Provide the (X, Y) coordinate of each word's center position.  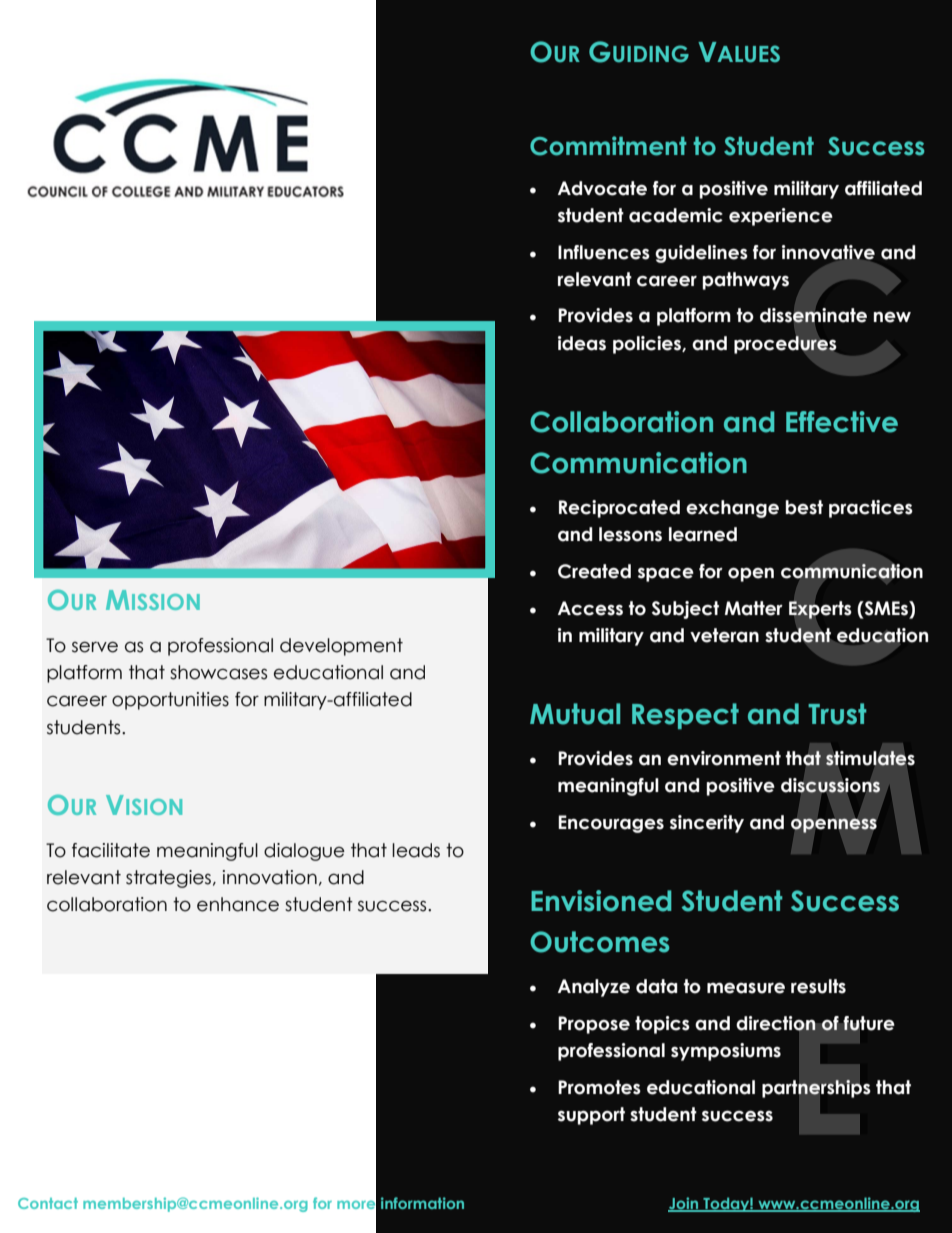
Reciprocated (619, 509)
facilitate (111, 850)
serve (95, 647)
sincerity (707, 824)
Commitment (608, 146)
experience (781, 217)
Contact (48, 1203)
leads (416, 850)
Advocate (602, 188)
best (804, 507)
